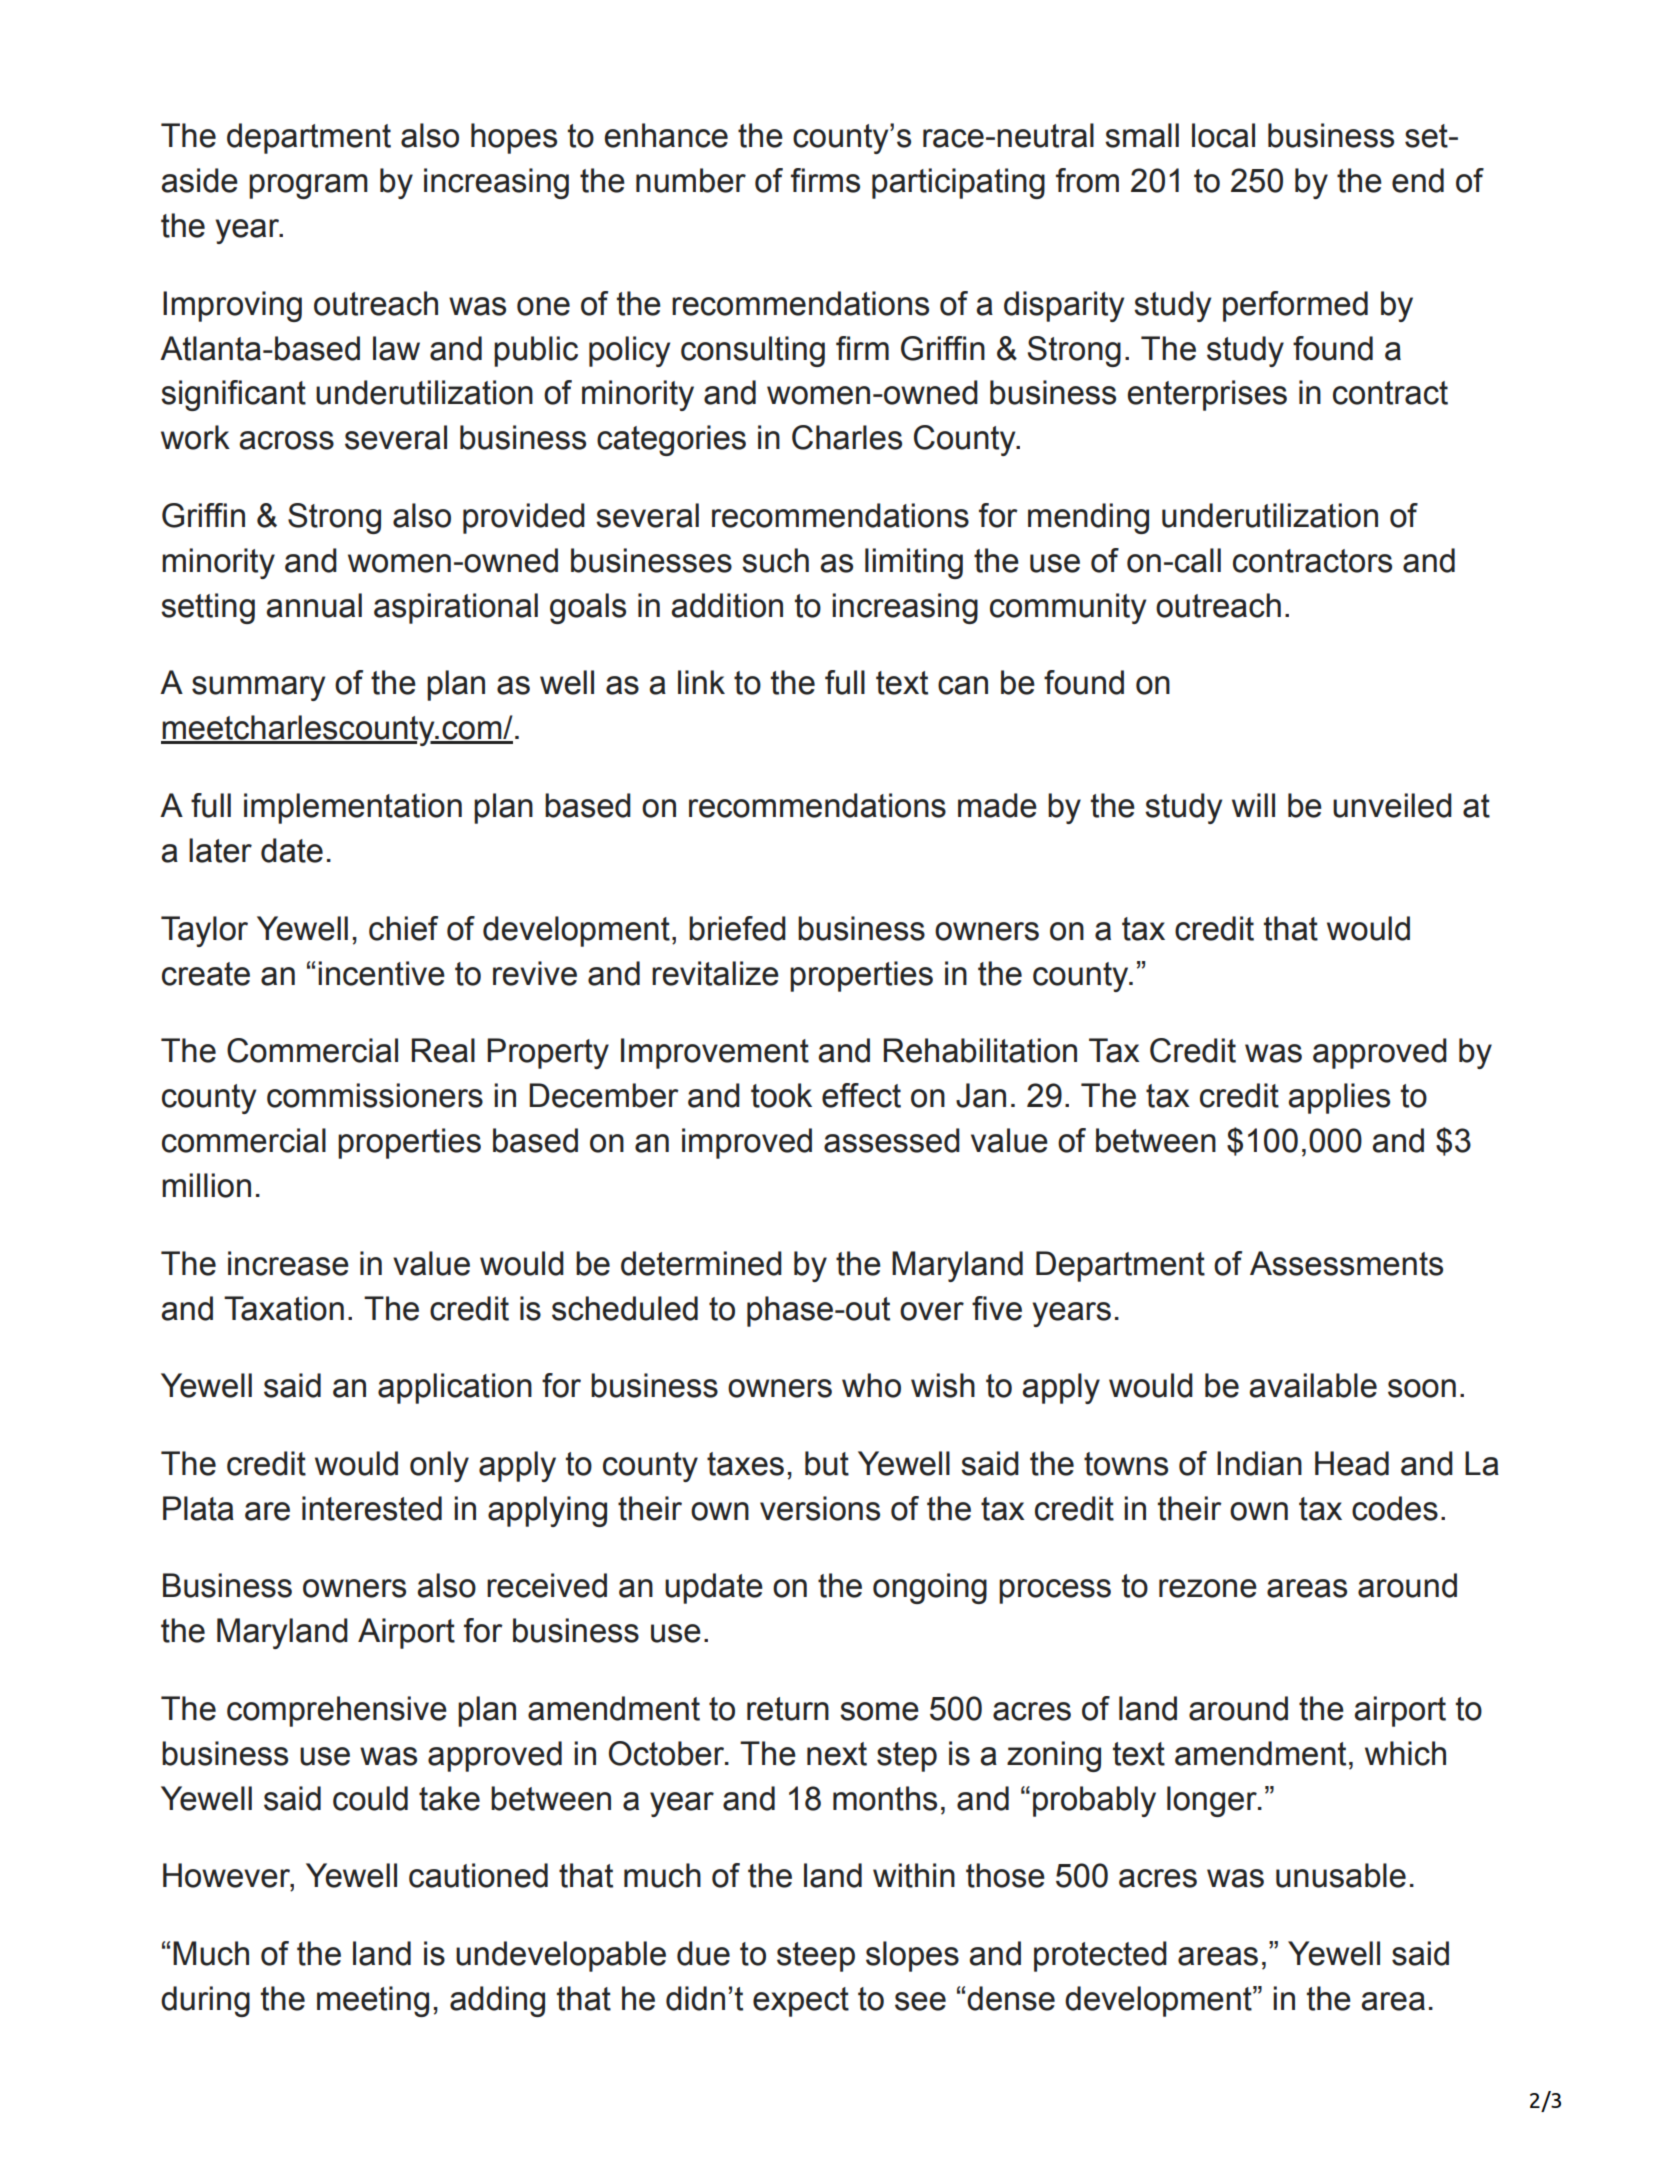 The image size is (1667, 2157). What do you see at coordinates (1253, 805) in the page?
I see `will` at bounding box center [1253, 805].
